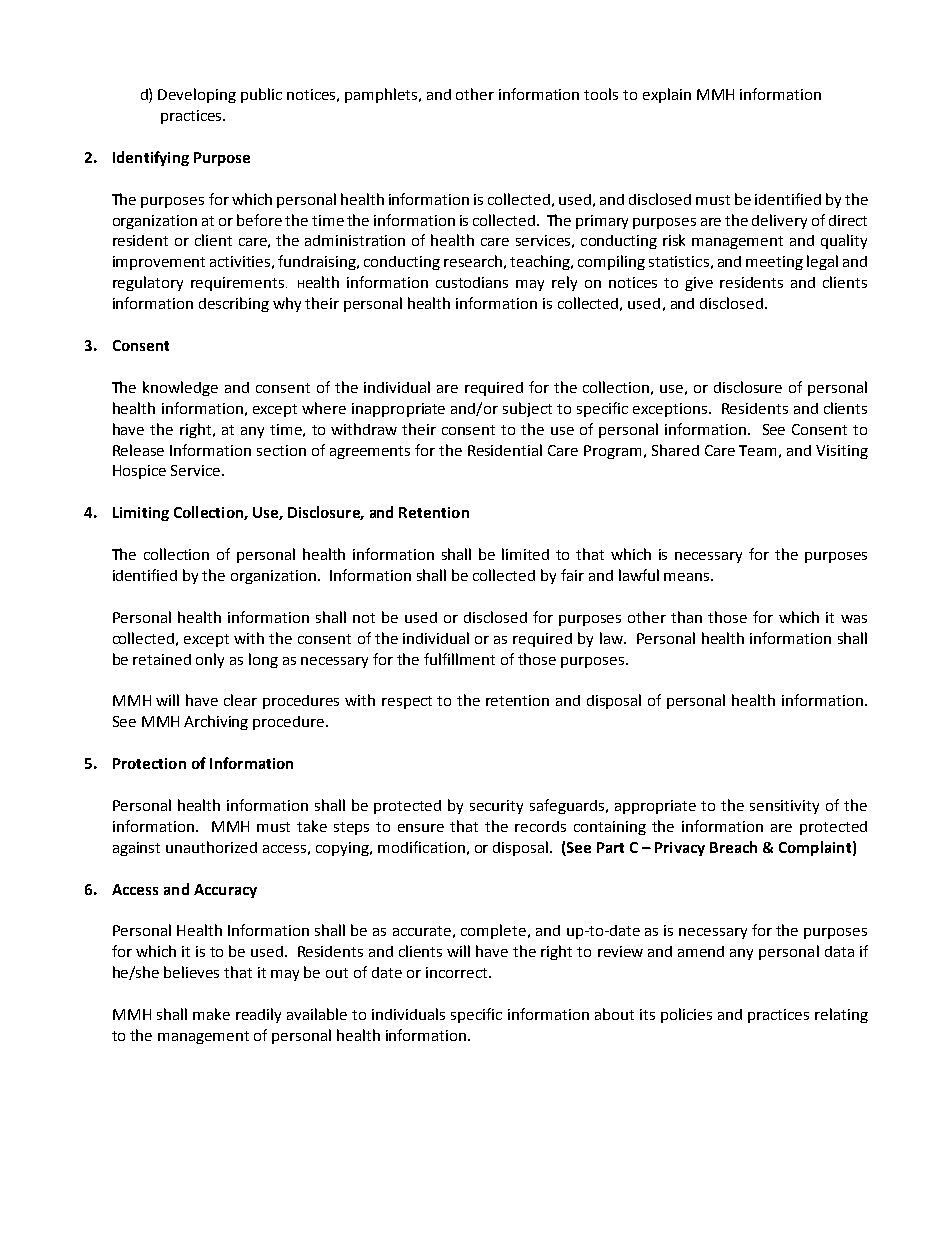 The image size is (952, 1233). What do you see at coordinates (784, 807) in the document?
I see `sensitivity` at bounding box center [784, 807].
